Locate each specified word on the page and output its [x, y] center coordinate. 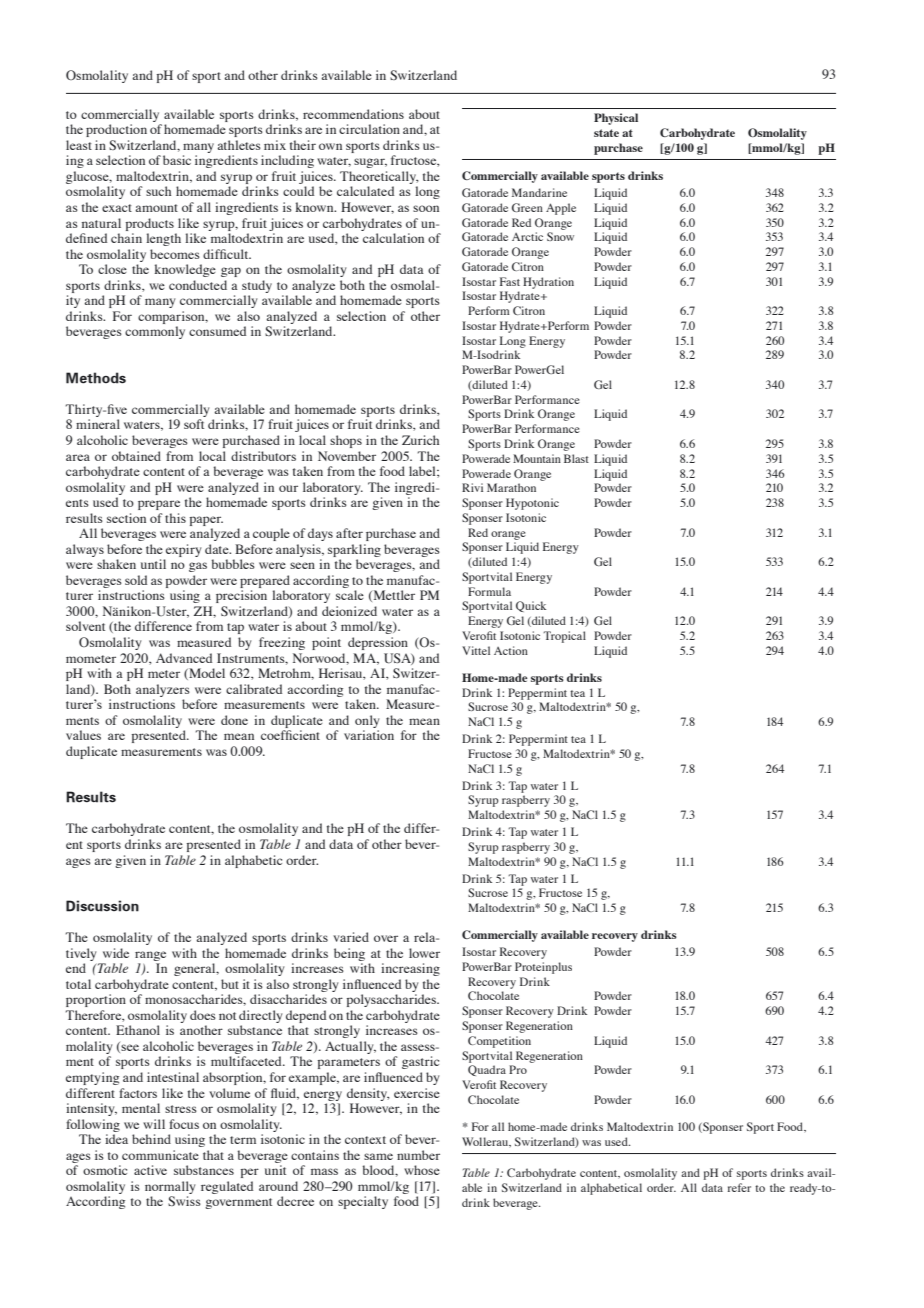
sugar [370, 163]
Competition [499, 1042]
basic [177, 160]
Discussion [102, 906]
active [150, 1170]
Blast [576, 458]
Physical [616, 119]
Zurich [420, 440]
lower [424, 953]
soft [194, 424]
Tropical [564, 637]
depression [378, 643]
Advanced [184, 658]
